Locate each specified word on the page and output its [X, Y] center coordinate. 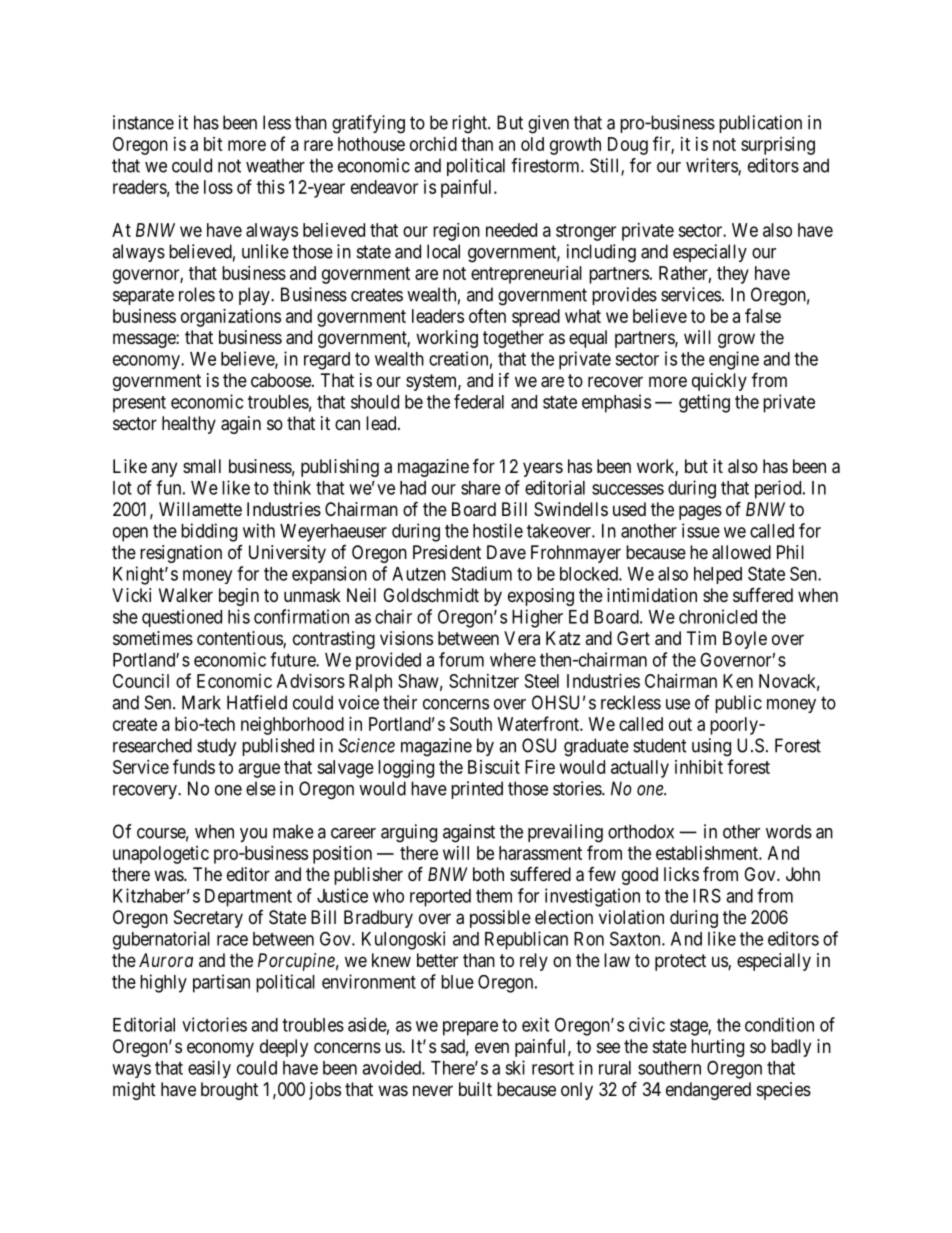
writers [712, 166]
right [470, 124]
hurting [717, 1048]
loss [218, 187]
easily [209, 1069]
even [492, 1047]
